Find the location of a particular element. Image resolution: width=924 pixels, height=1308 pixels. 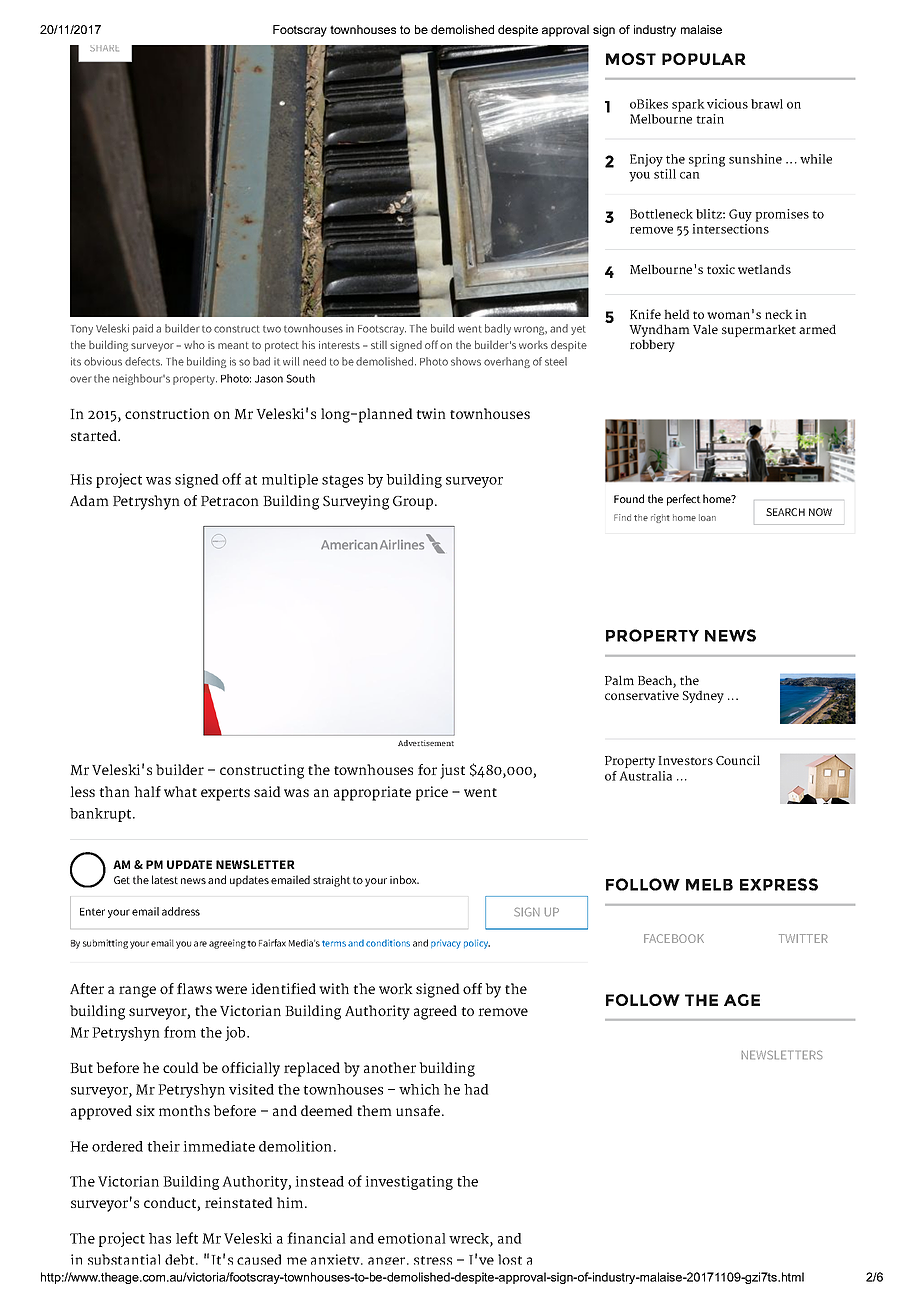

wreck is located at coordinates (470, 1239).
